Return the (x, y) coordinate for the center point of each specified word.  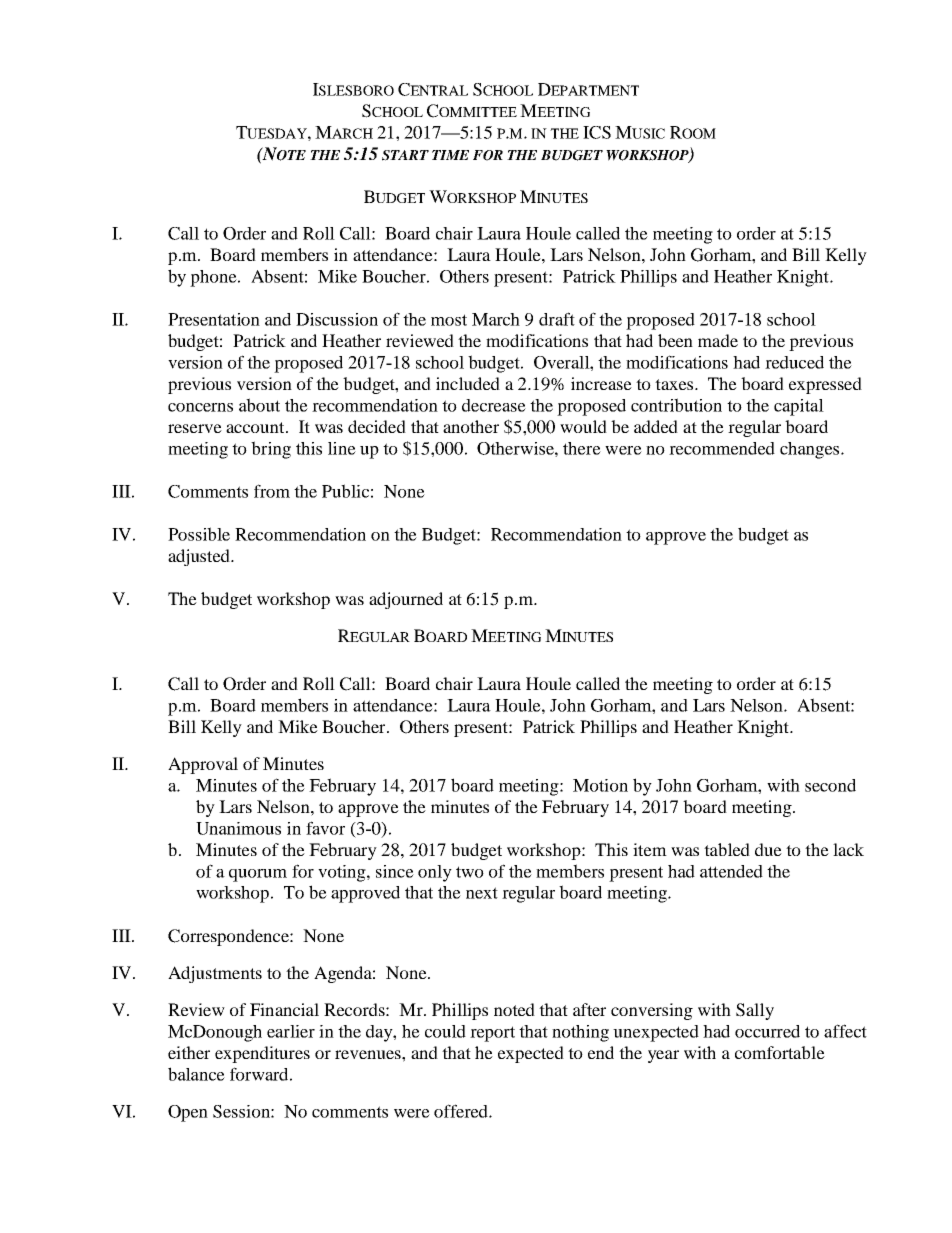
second (830, 785)
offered (462, 1111)
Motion (600, 785)
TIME (450, 155)
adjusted (200, 557)
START (405, 155)
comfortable (780, 1052)
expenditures (262, 1054)
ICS (597, 132)
